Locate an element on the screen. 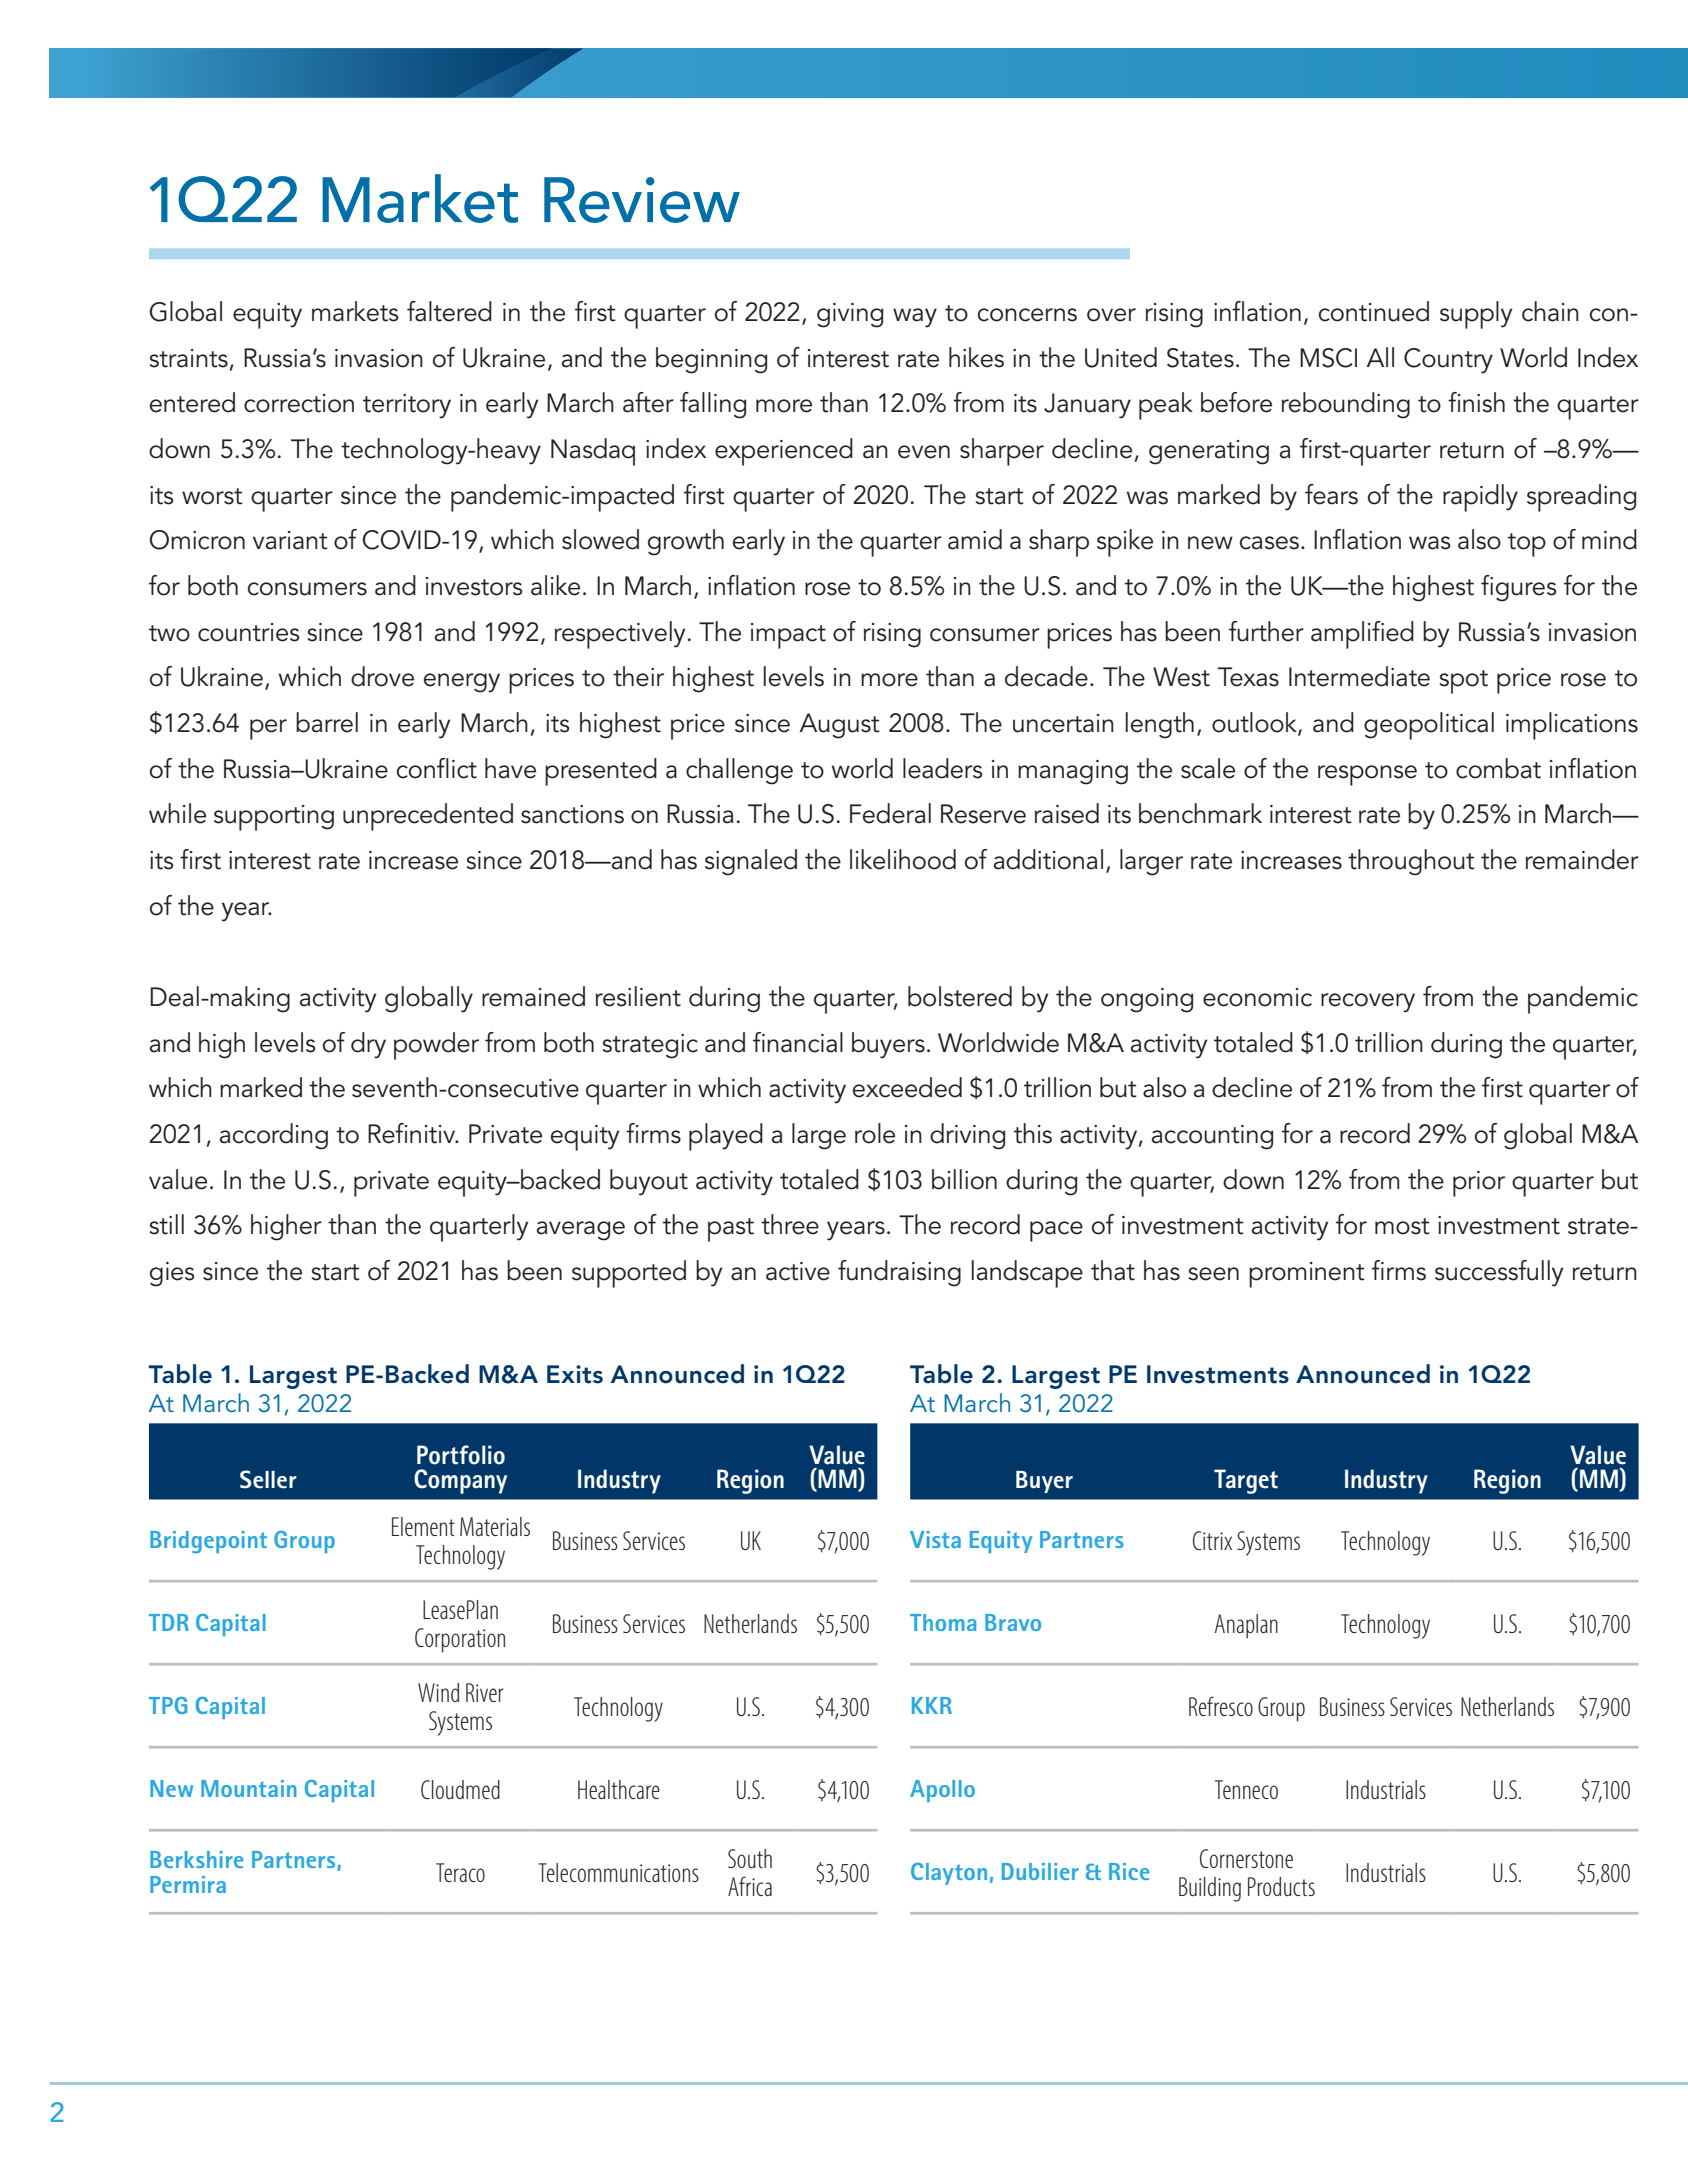 Image resolution: width=1688 pixels, height=2184 pixels. economic is located at coordinates (1257, 997).
